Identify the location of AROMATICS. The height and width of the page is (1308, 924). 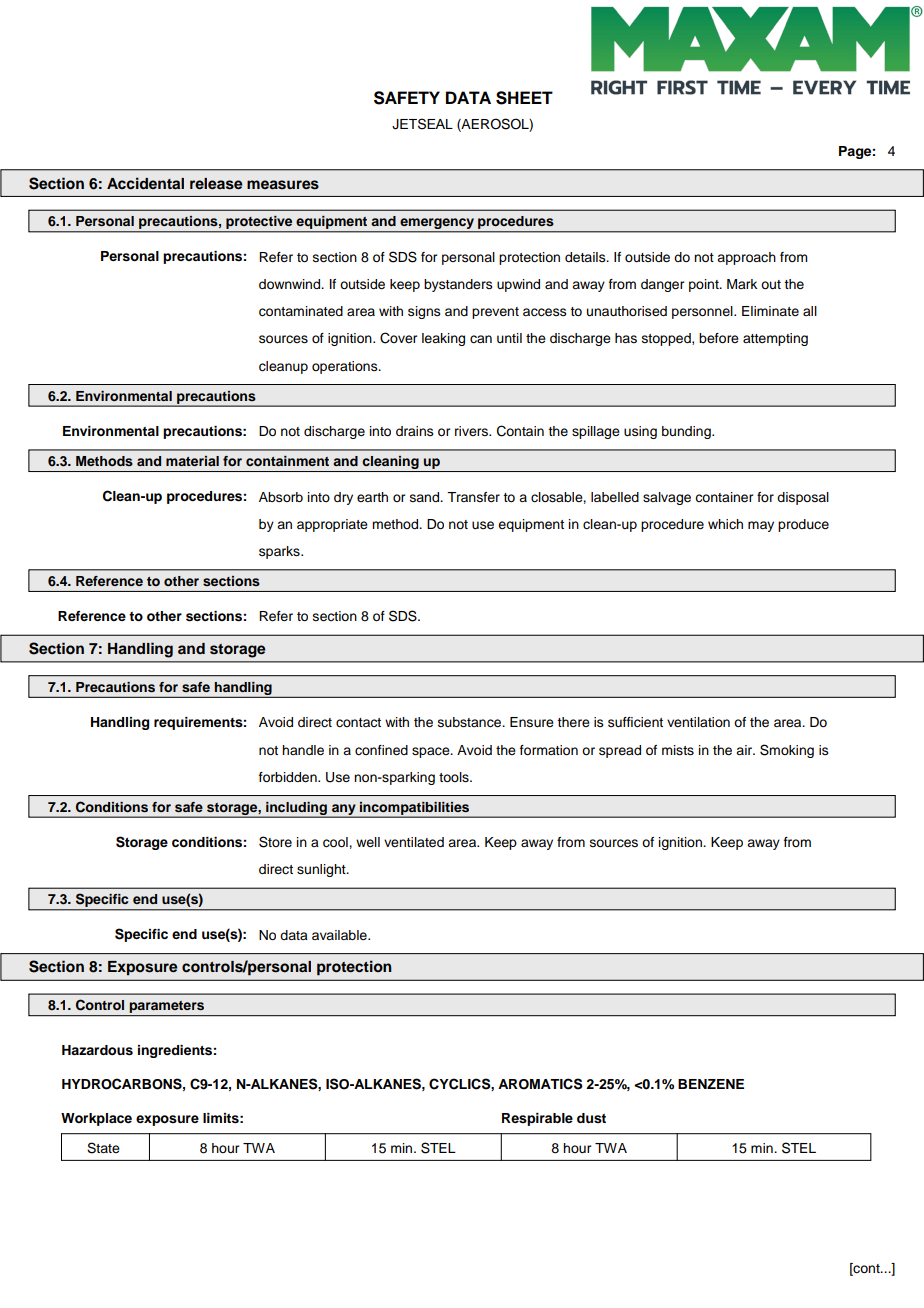
(540, 1084).
